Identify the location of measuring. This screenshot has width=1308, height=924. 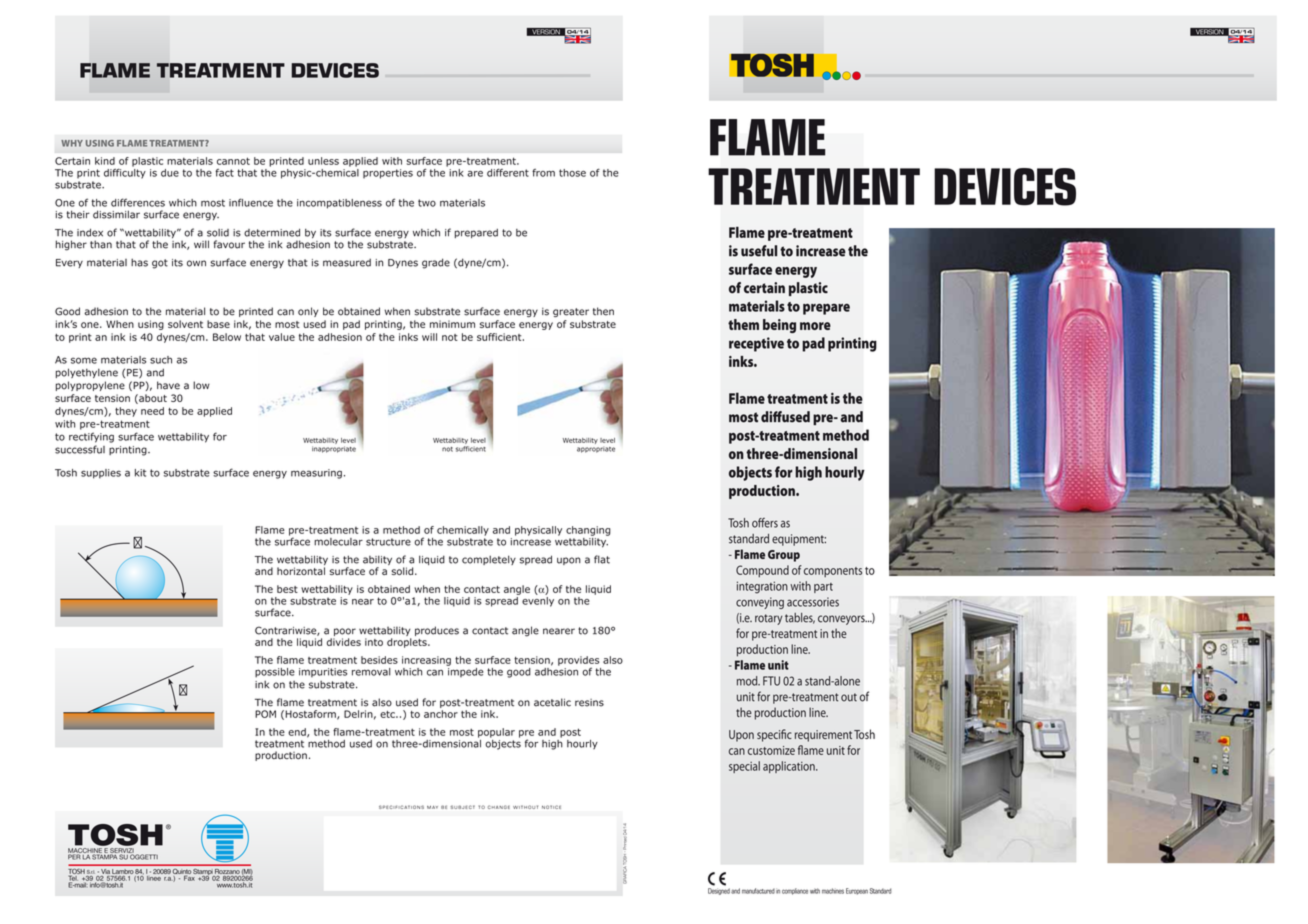
(316, 474).
